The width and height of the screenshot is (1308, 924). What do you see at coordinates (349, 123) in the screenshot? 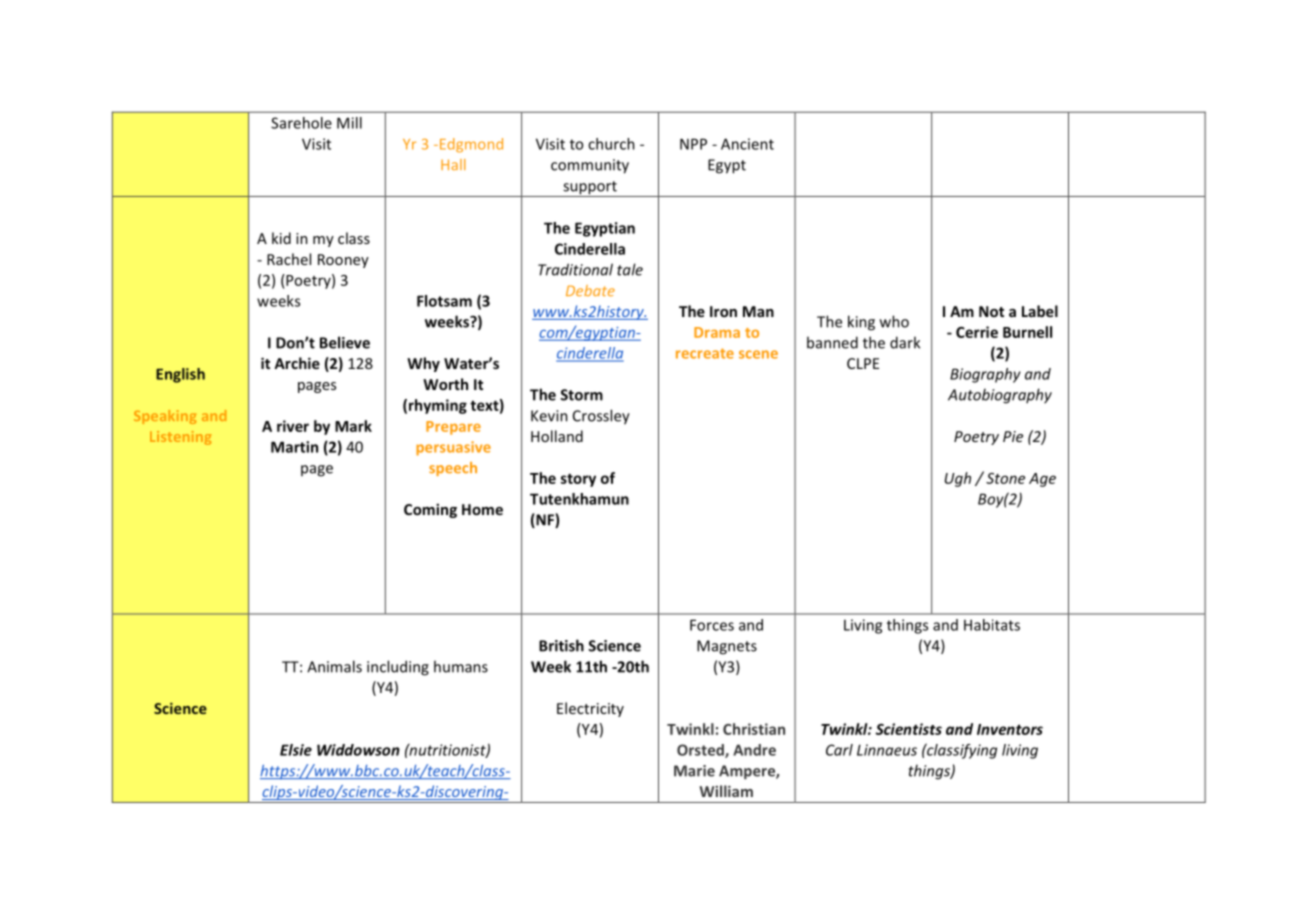
I see `Mill` at bounding box center [349, 123].
